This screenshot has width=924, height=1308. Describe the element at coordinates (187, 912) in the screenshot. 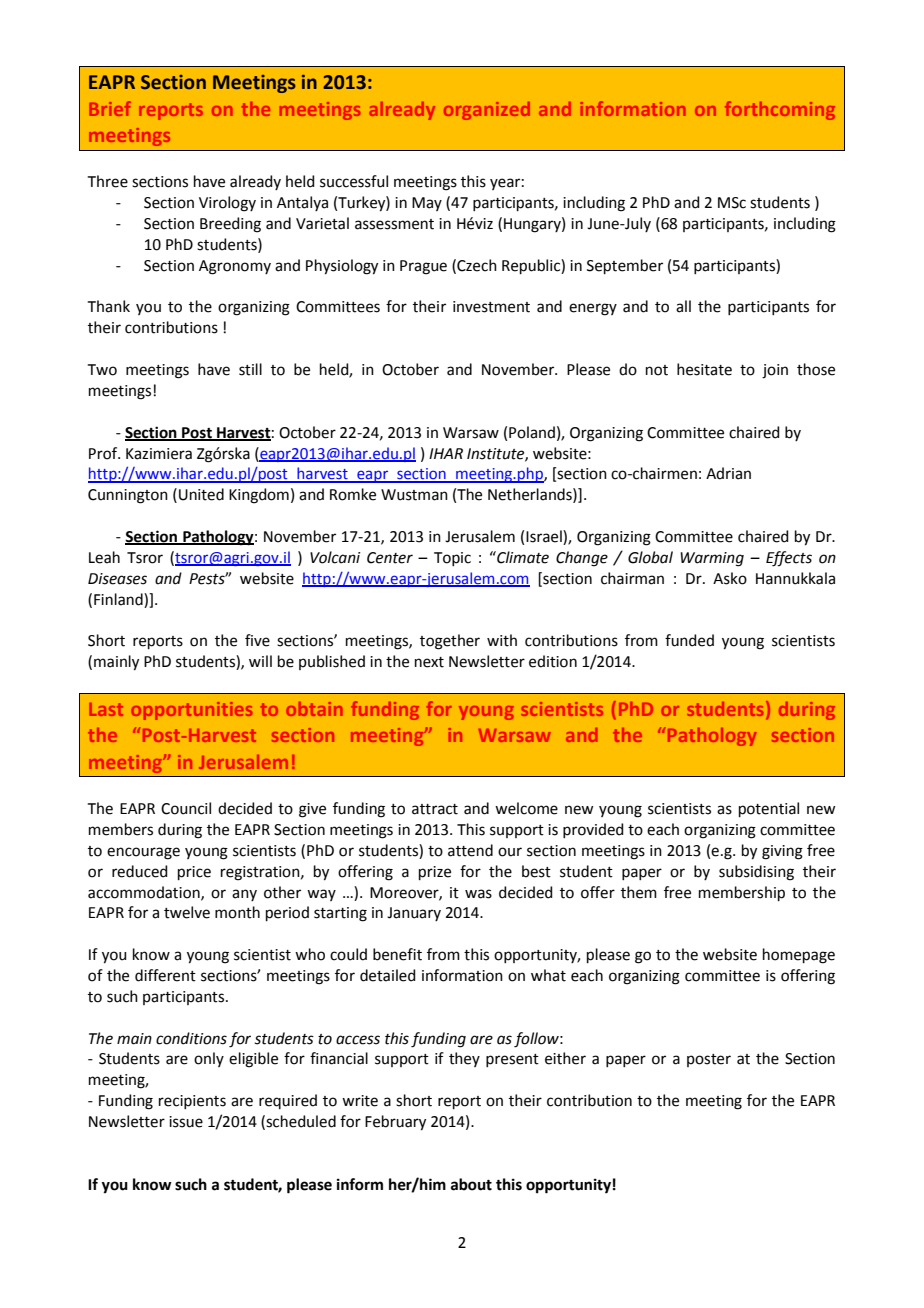

I see `twelve` at that location.
